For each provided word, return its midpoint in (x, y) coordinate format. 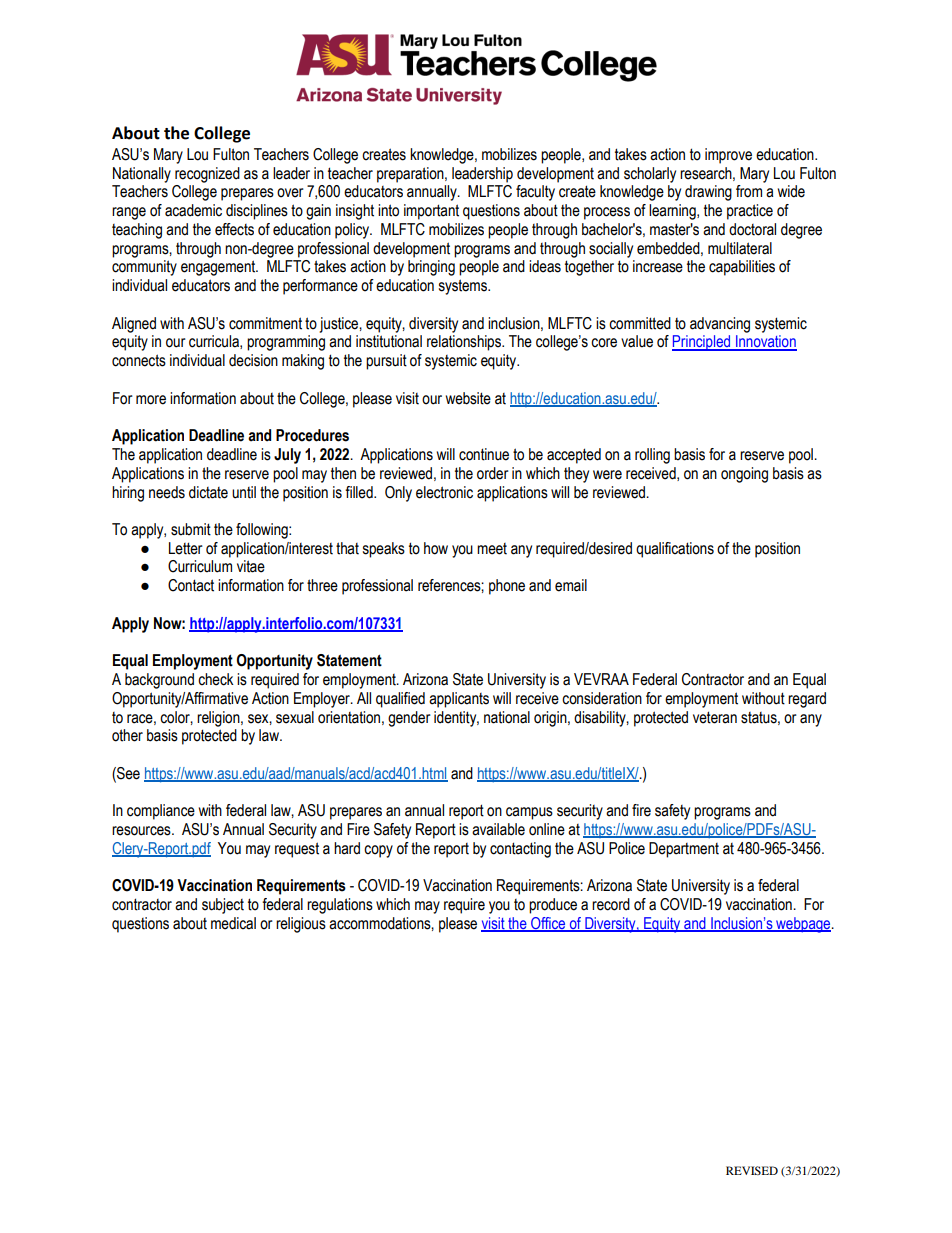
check (216, 679)
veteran (715, 717)
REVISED (752, 1170)
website (468, 398)
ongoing (744, 475)
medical (233, 923)
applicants (459, 700)
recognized (207, 175)
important (431, 212)
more (151, 400)
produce (553, 906)
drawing (708, 193)
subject (223, 906)
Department (684, 850)
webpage (803, 925)
